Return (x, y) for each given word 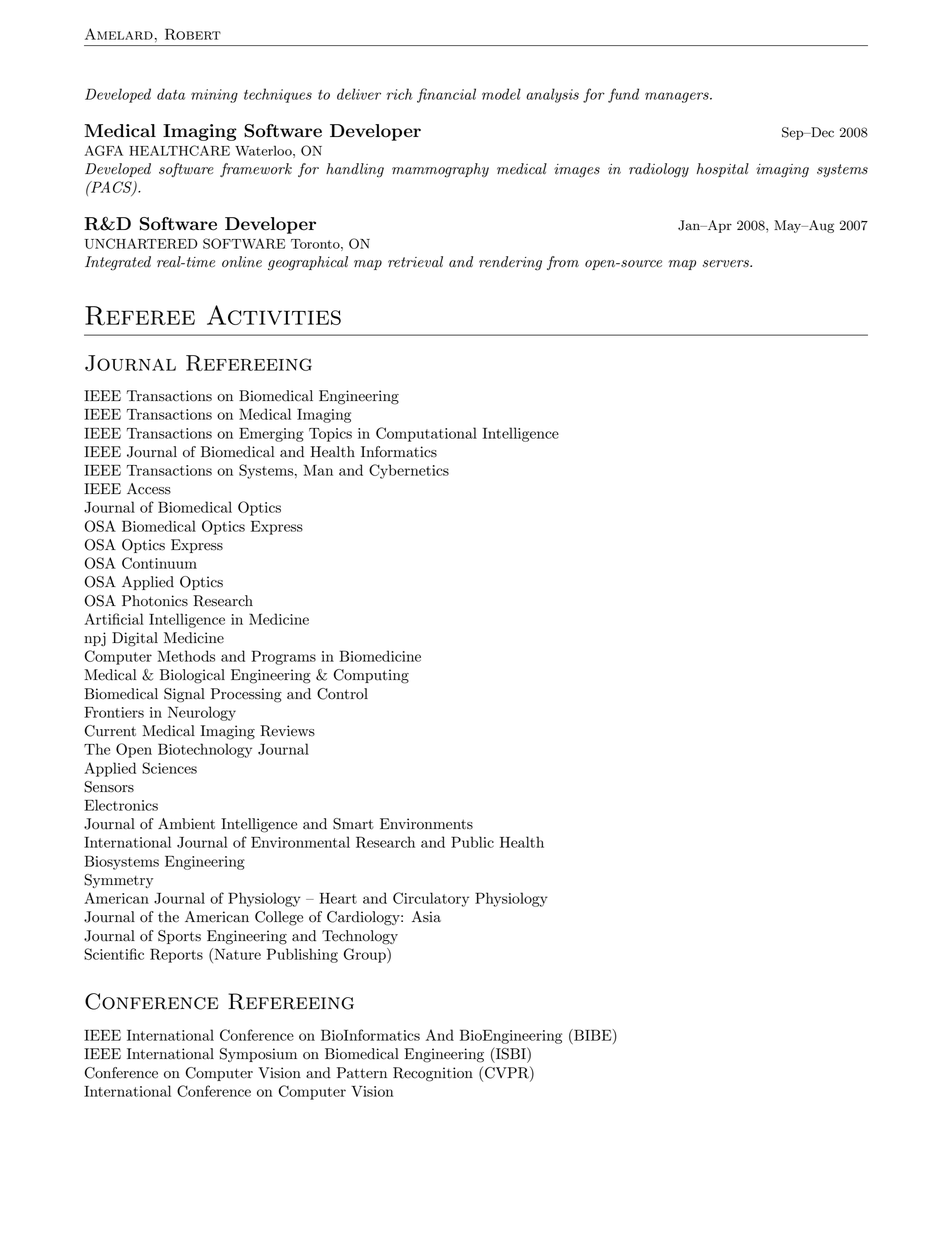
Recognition (433, 1074)
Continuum (159, 563)
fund (623, 95)
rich (399, 94)
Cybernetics (409, 471)
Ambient (186, 824)
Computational (426, 434)
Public (472, 842)
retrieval (415, 262)
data (171, 94)
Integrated (118, 263)
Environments (426, 824)
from (563, 263)
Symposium (258, 1055)
